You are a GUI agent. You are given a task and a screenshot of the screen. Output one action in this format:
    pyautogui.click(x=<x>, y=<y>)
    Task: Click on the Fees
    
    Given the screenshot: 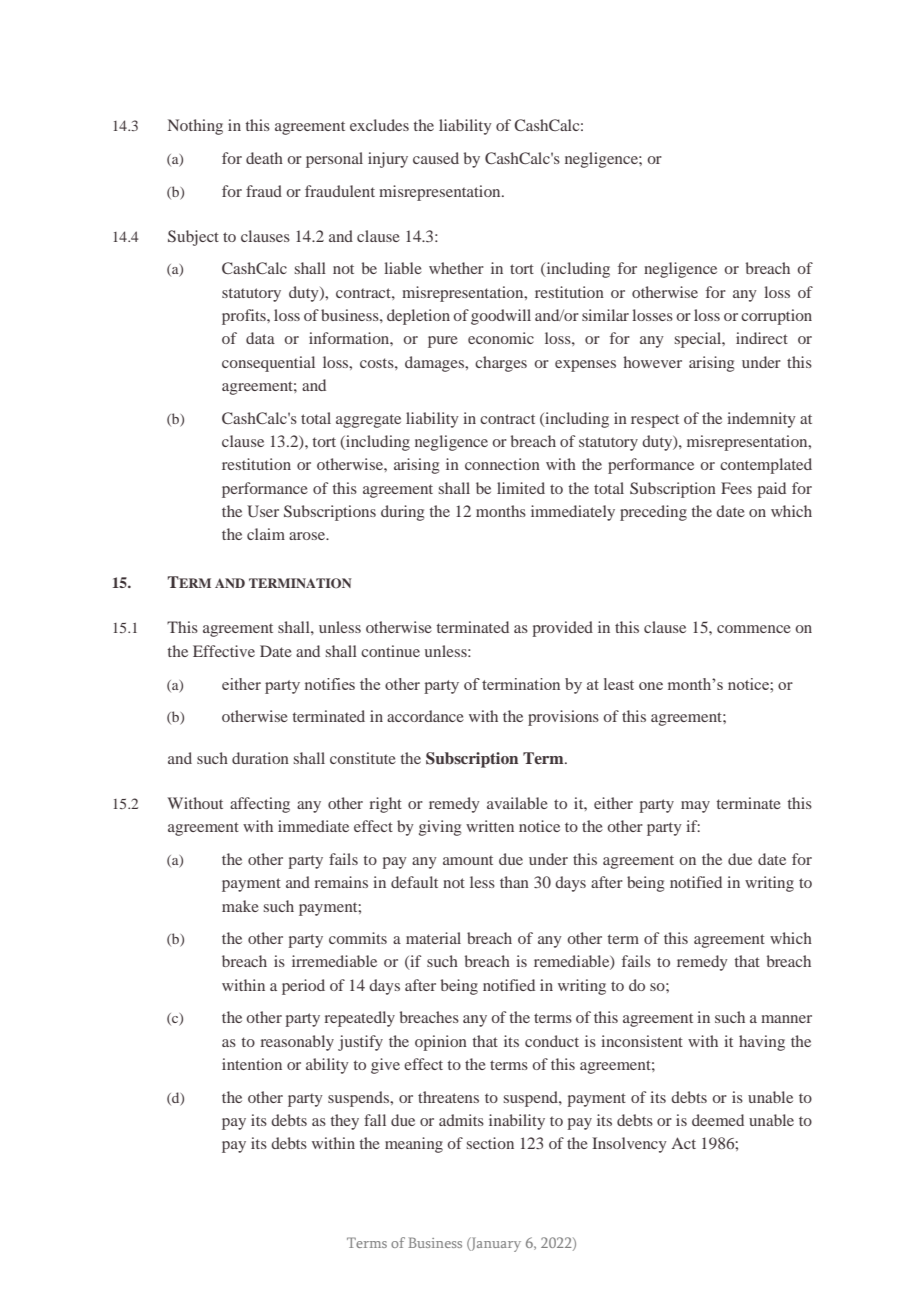 What is the action you would take?
    pyautogui.click(x=736, y=488)
